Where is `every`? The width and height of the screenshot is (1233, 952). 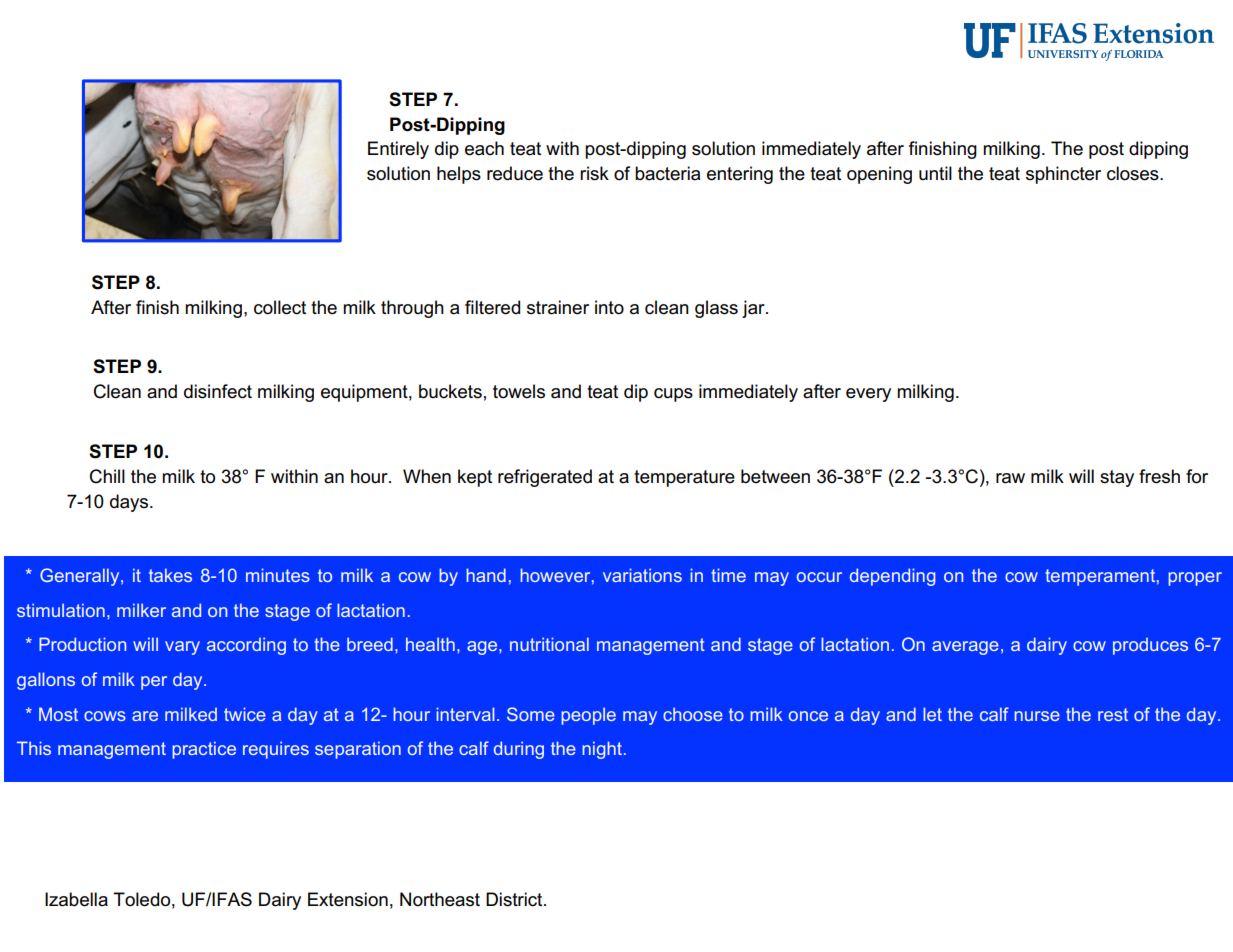
every is located at coordinates (868, 395).
